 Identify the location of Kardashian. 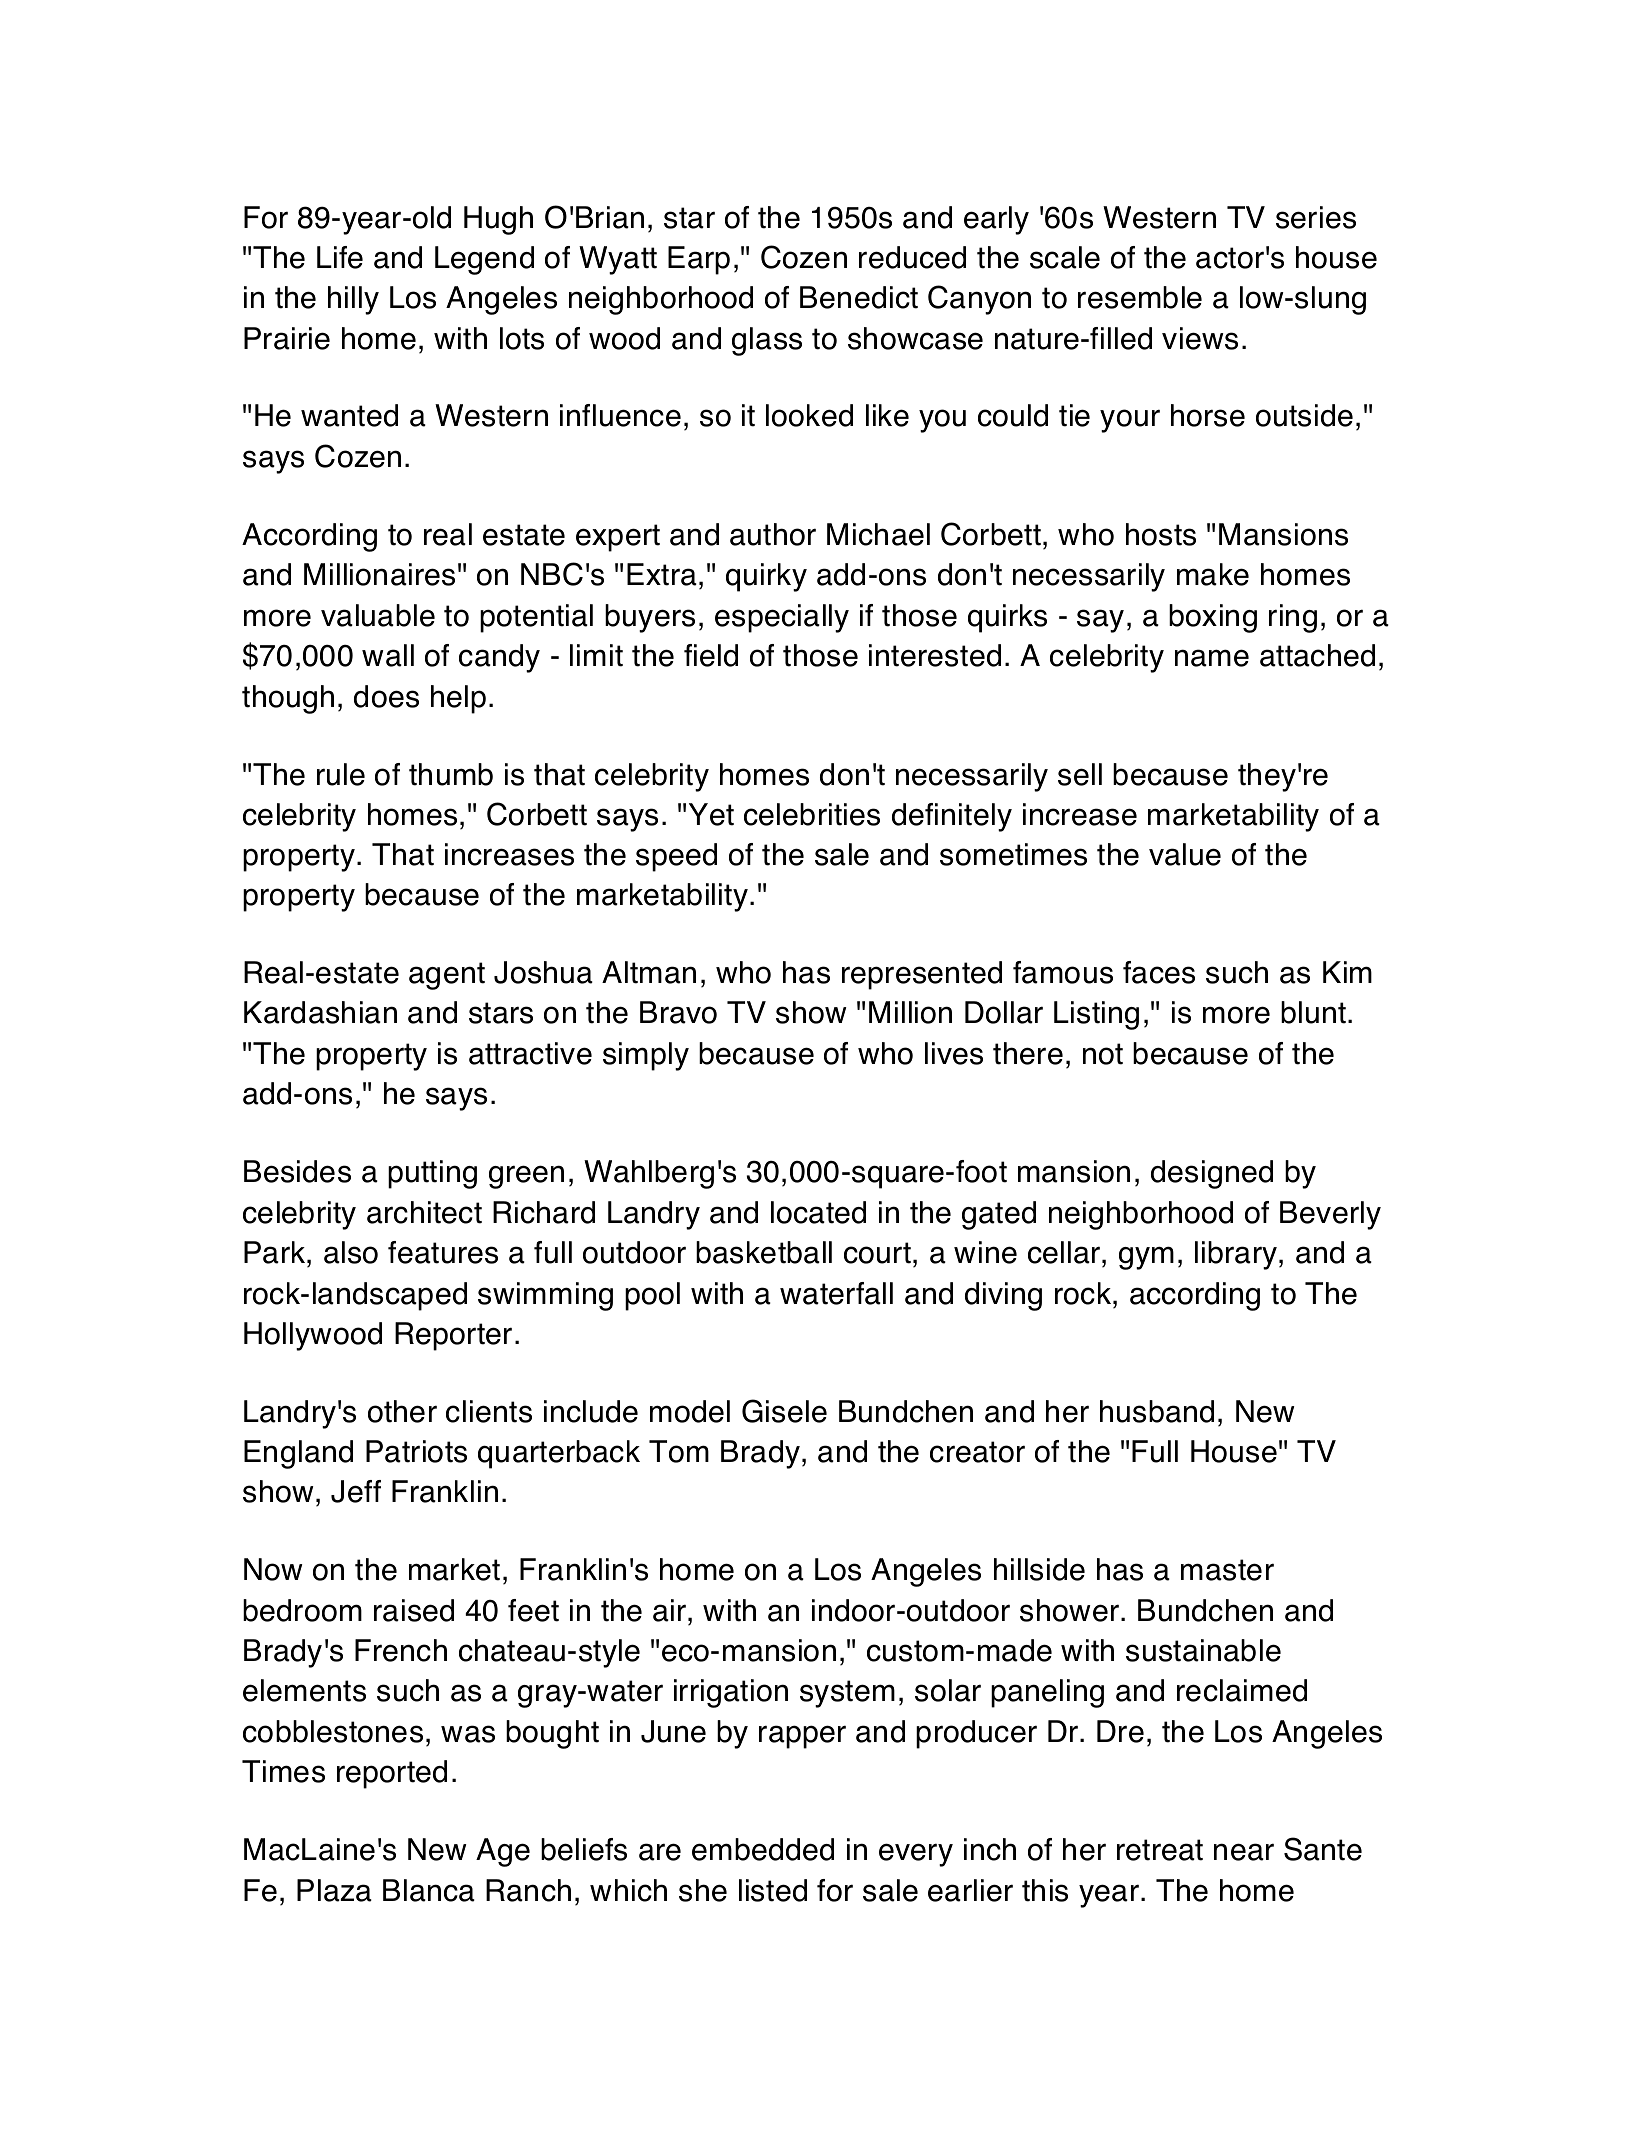
(320, 1012).
